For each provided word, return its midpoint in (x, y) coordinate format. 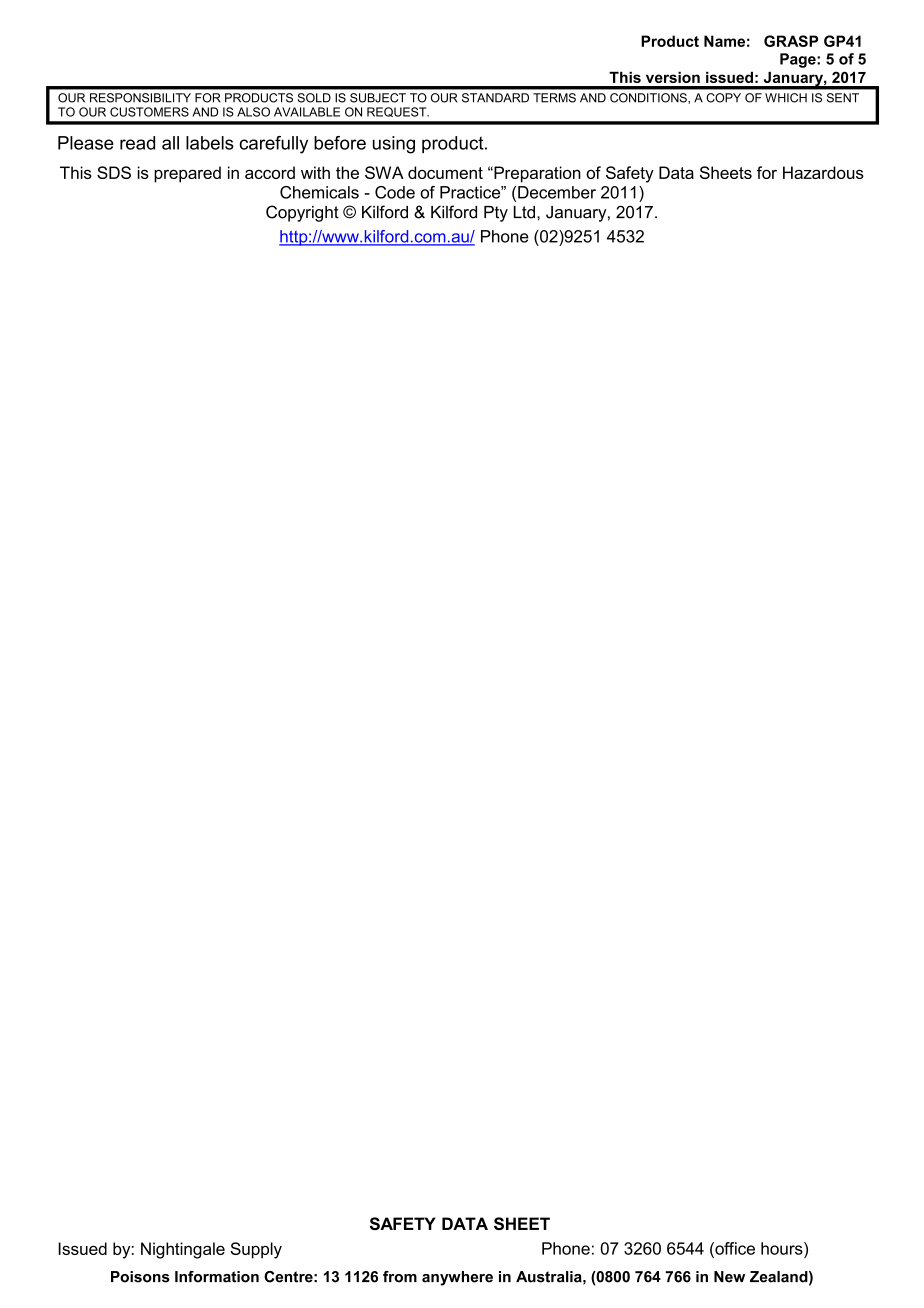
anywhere (457, 1278)
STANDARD (495, 98)
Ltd (524, 212)
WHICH (786, 98)
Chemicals (319, 192)
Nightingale (183, 1250)
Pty (496, 214)
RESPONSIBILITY (140, 98)
